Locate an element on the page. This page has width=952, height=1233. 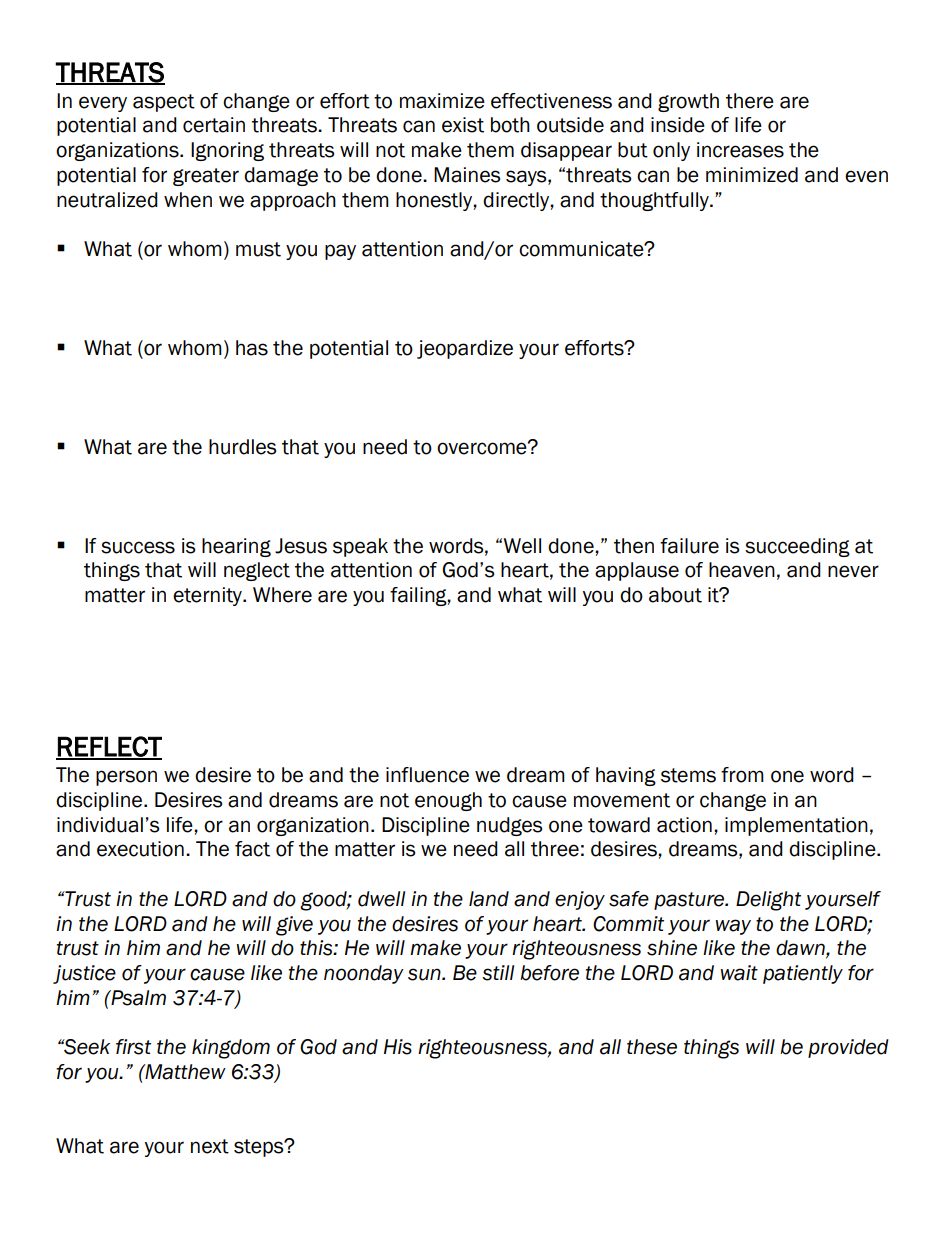
enough is located at coordinates (448, 801).
